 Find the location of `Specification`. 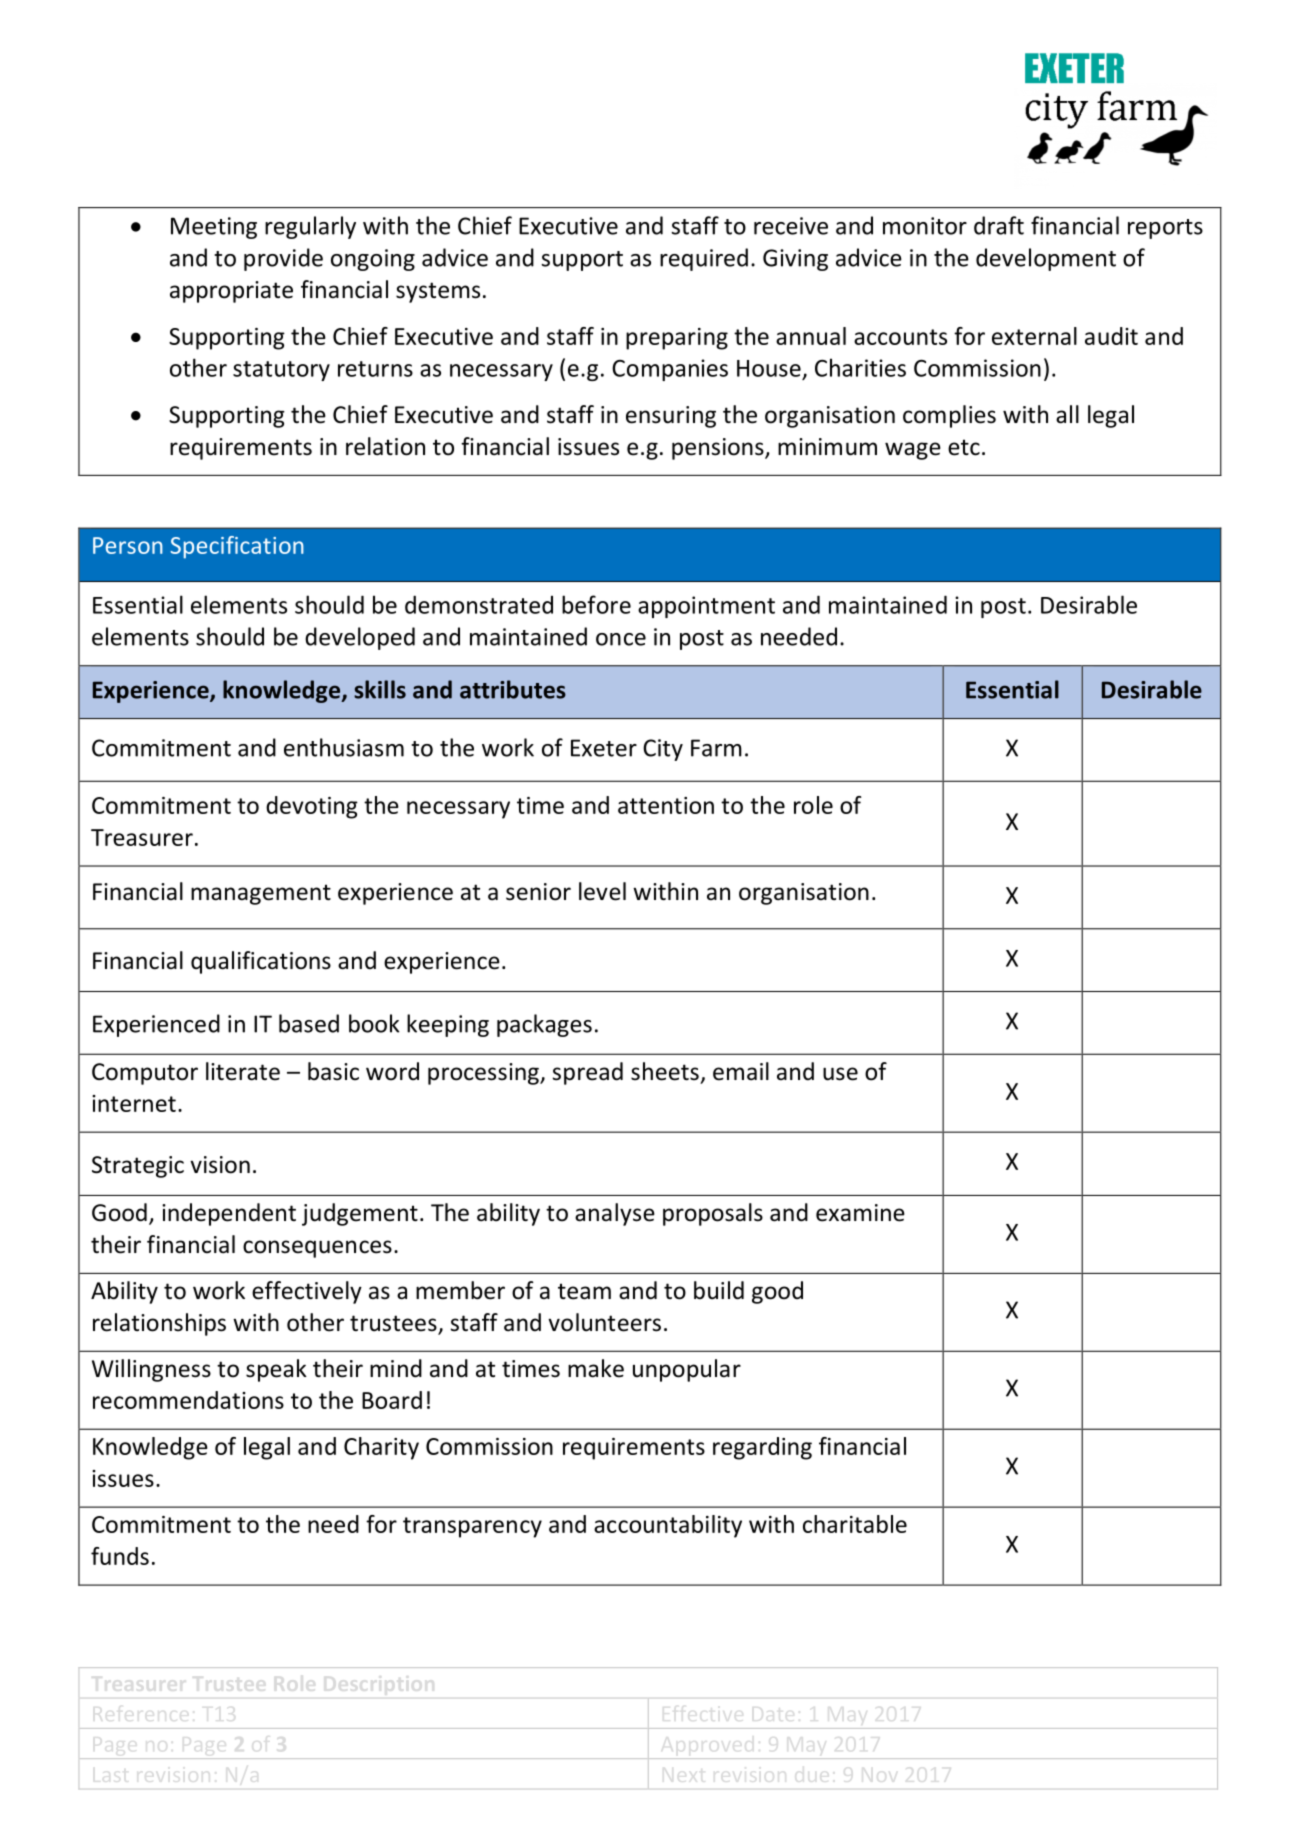

Specification is located at coordinates (237, 547).
